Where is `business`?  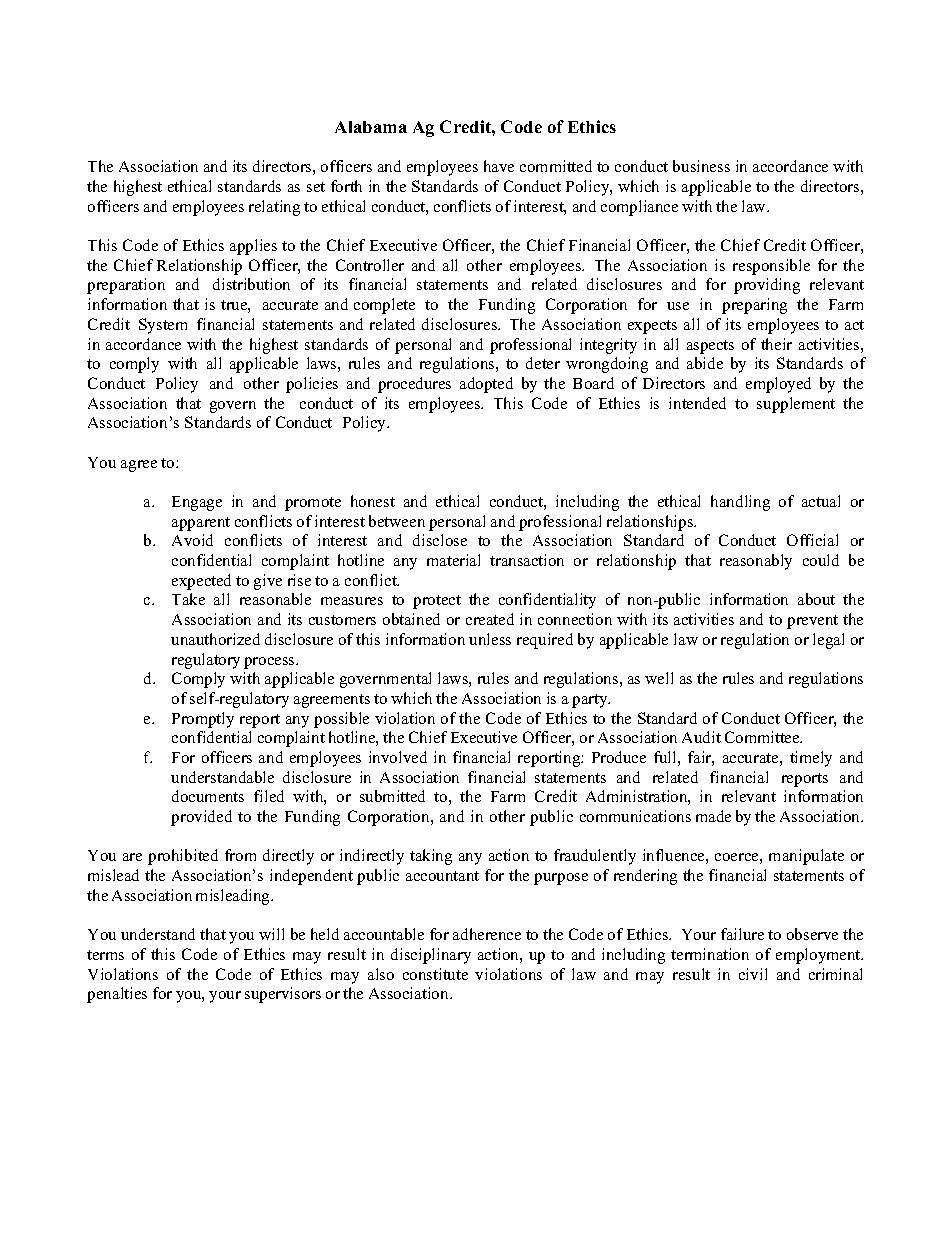
business is located at coordinates (701, 166).
